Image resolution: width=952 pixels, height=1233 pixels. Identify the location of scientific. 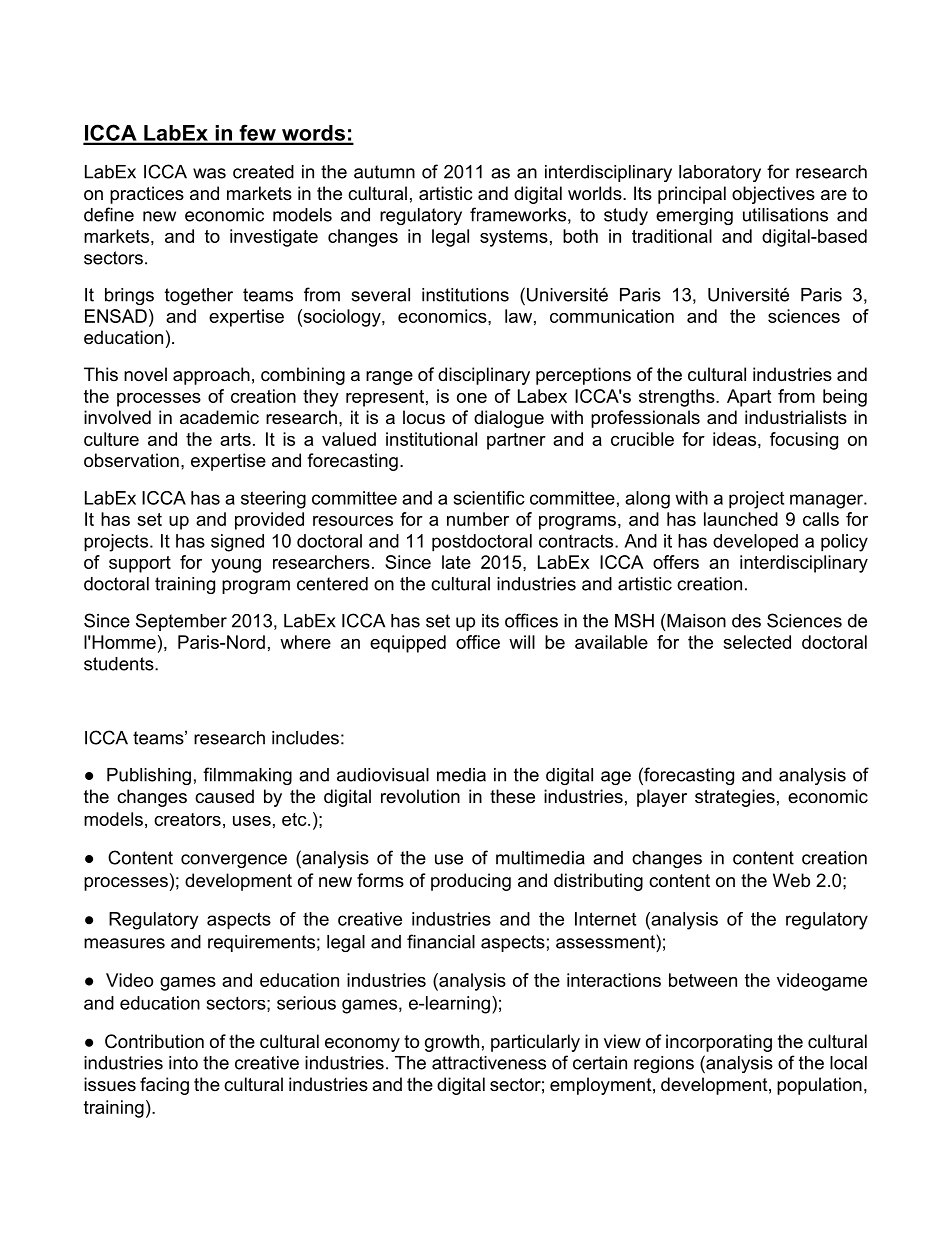
(489, 498).
